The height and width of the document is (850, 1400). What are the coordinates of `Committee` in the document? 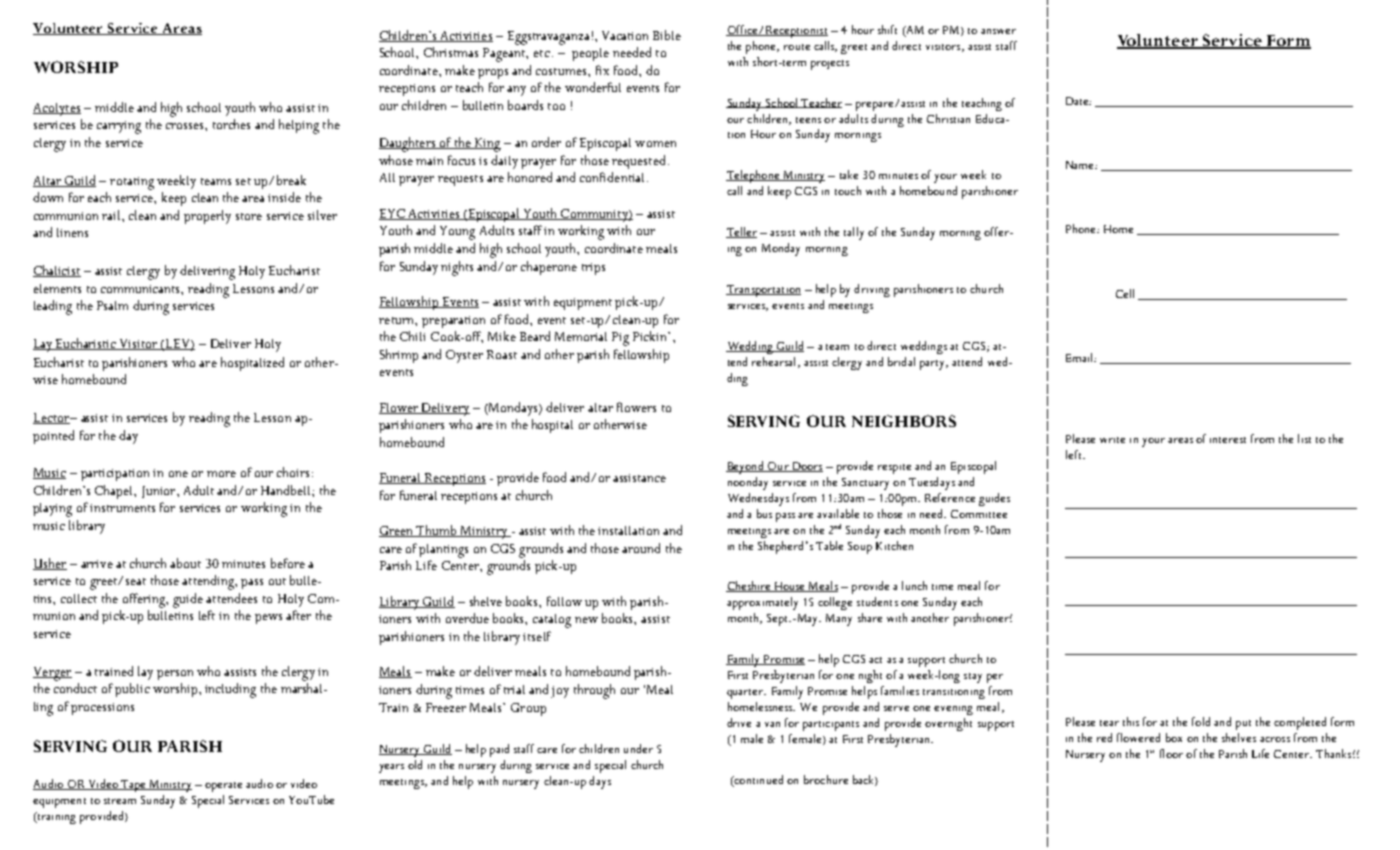 It's located at (979, 514).
